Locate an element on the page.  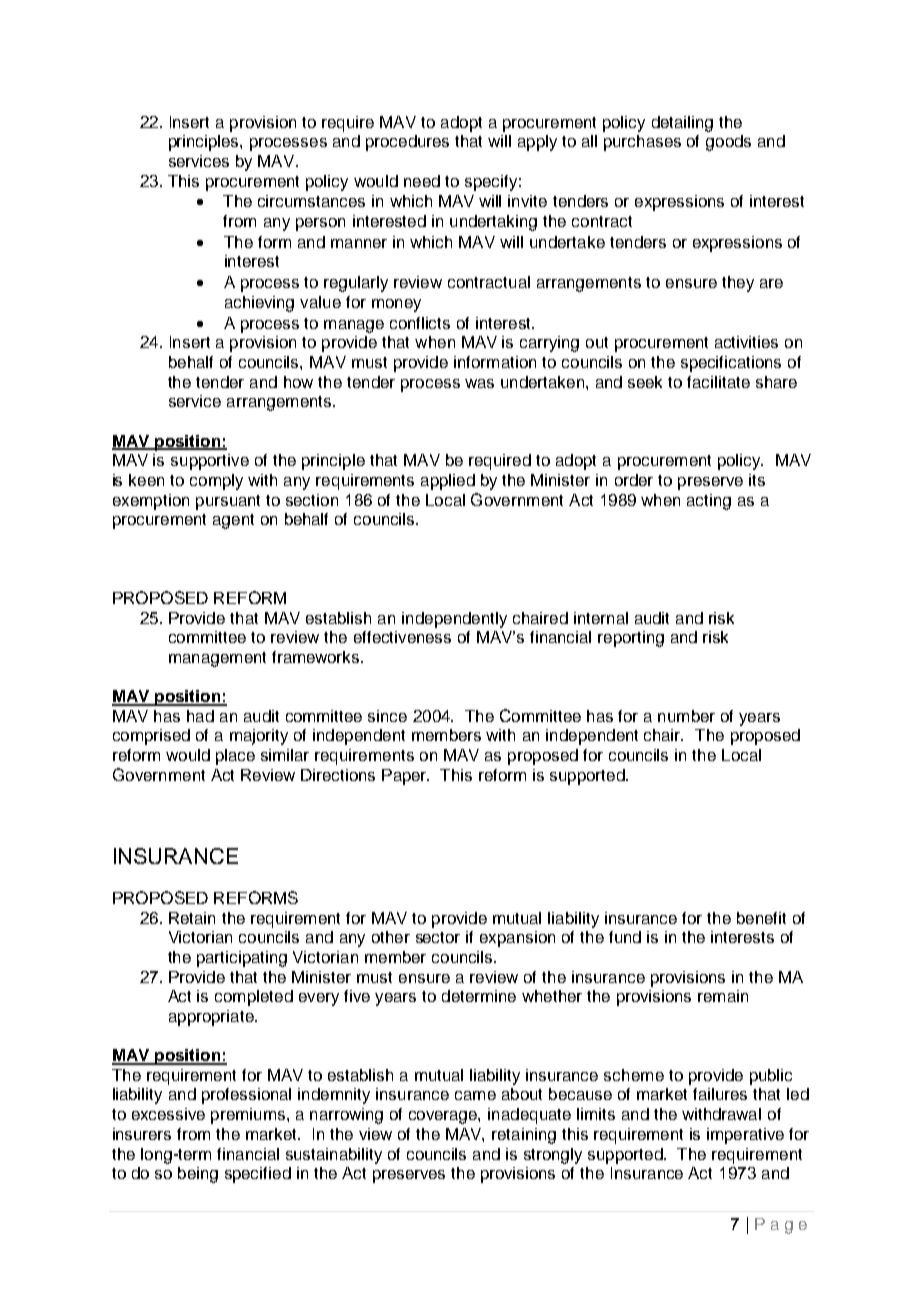
applied is located at coordinates (448, 482).
